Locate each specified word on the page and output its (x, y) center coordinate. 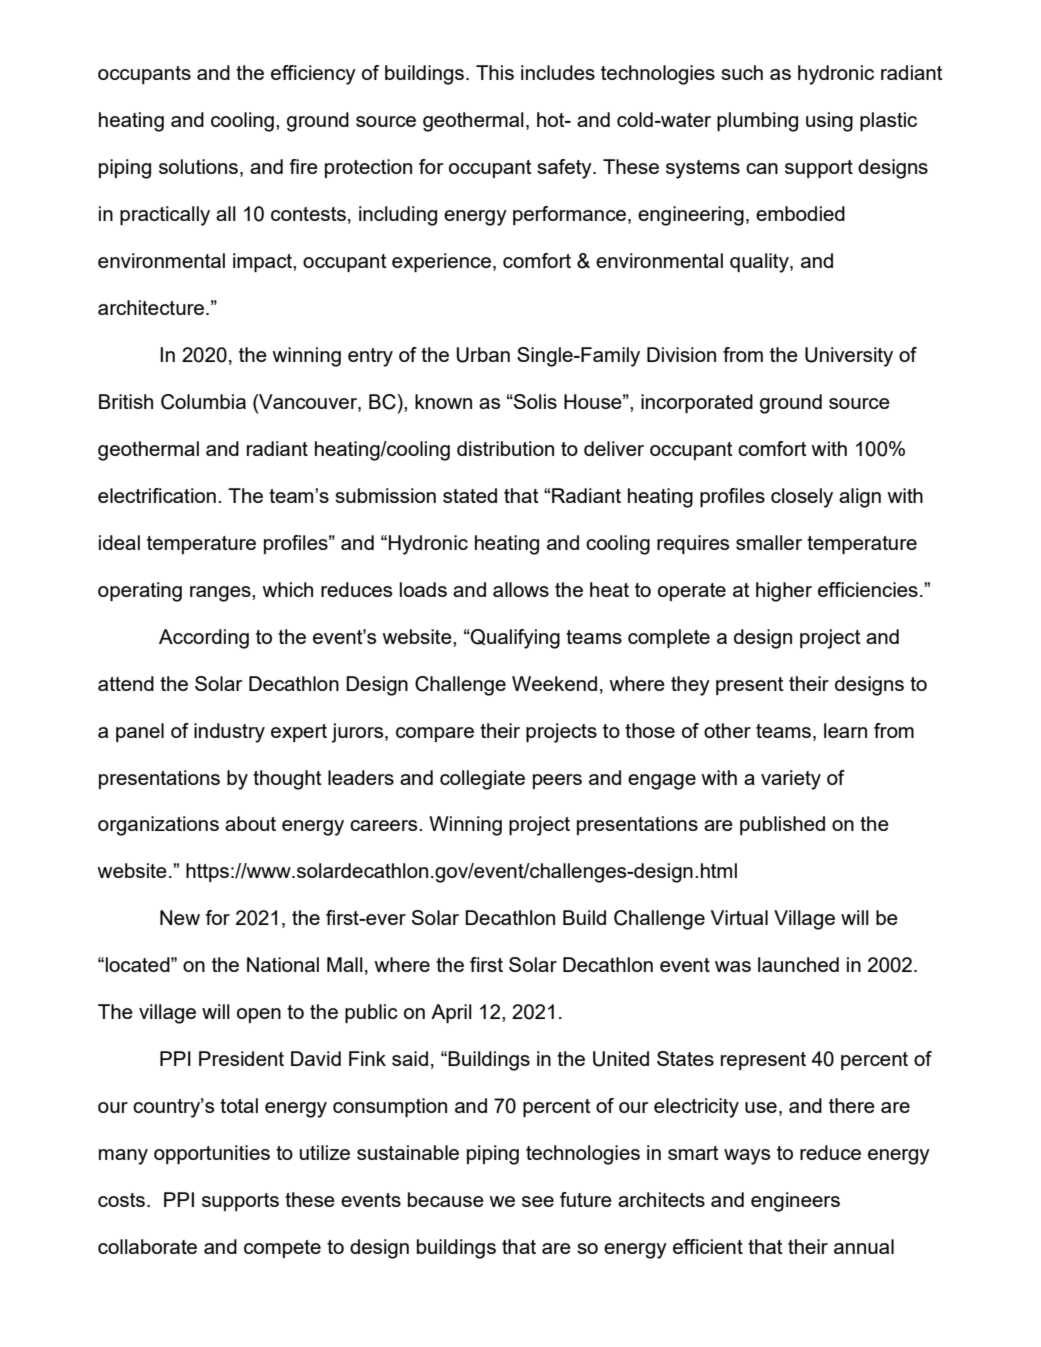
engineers (795, 1202)
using (829, 122)
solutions (198, 166)
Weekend (554, 683)
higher (784, 592)
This (495, 72)
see (538, 1201)
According (204, 639)
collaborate (147, 1246)
